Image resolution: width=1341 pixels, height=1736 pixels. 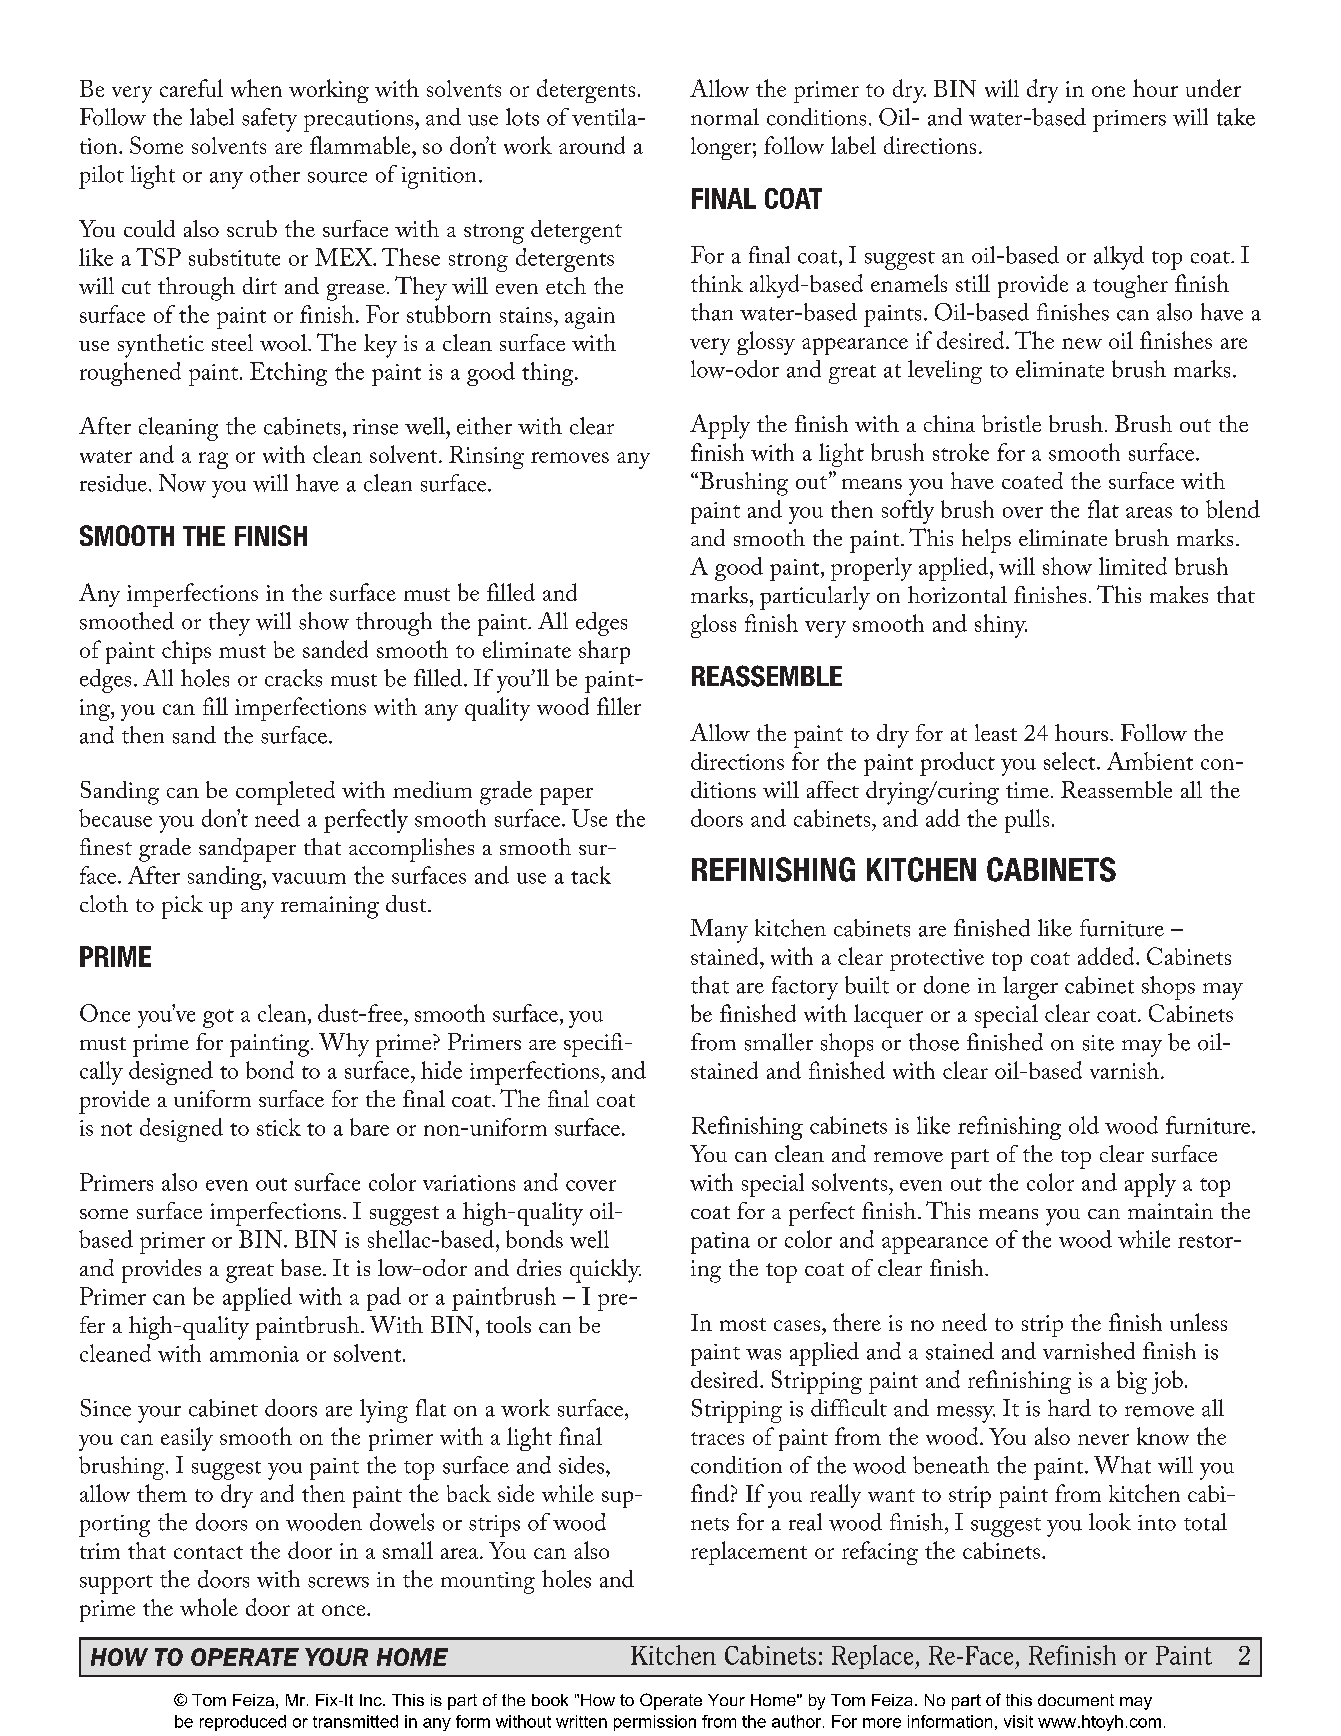 I want to click on sharp, so click(x=604, y=652).
